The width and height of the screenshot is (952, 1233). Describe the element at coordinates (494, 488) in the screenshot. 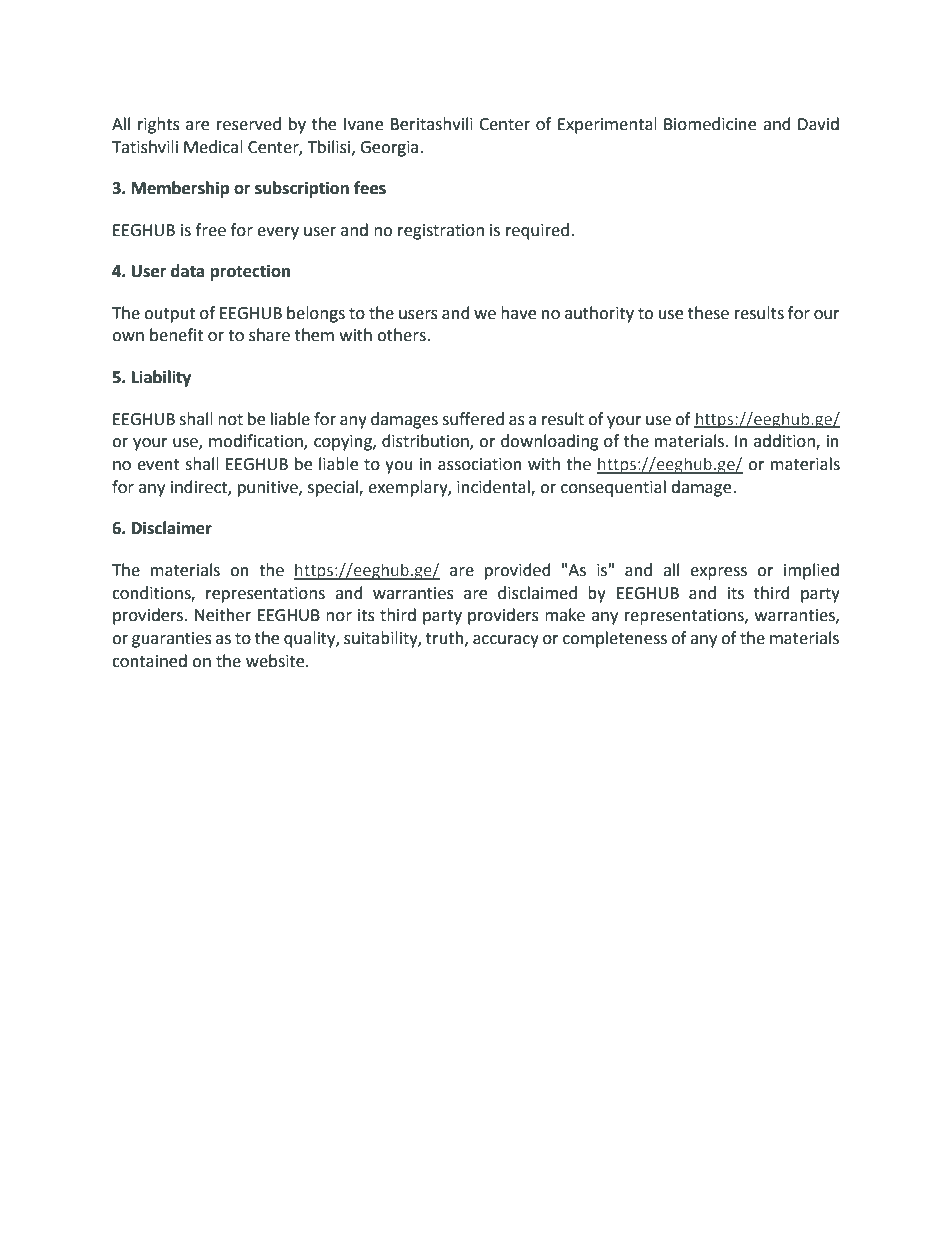

I see `incidental` at that location.
